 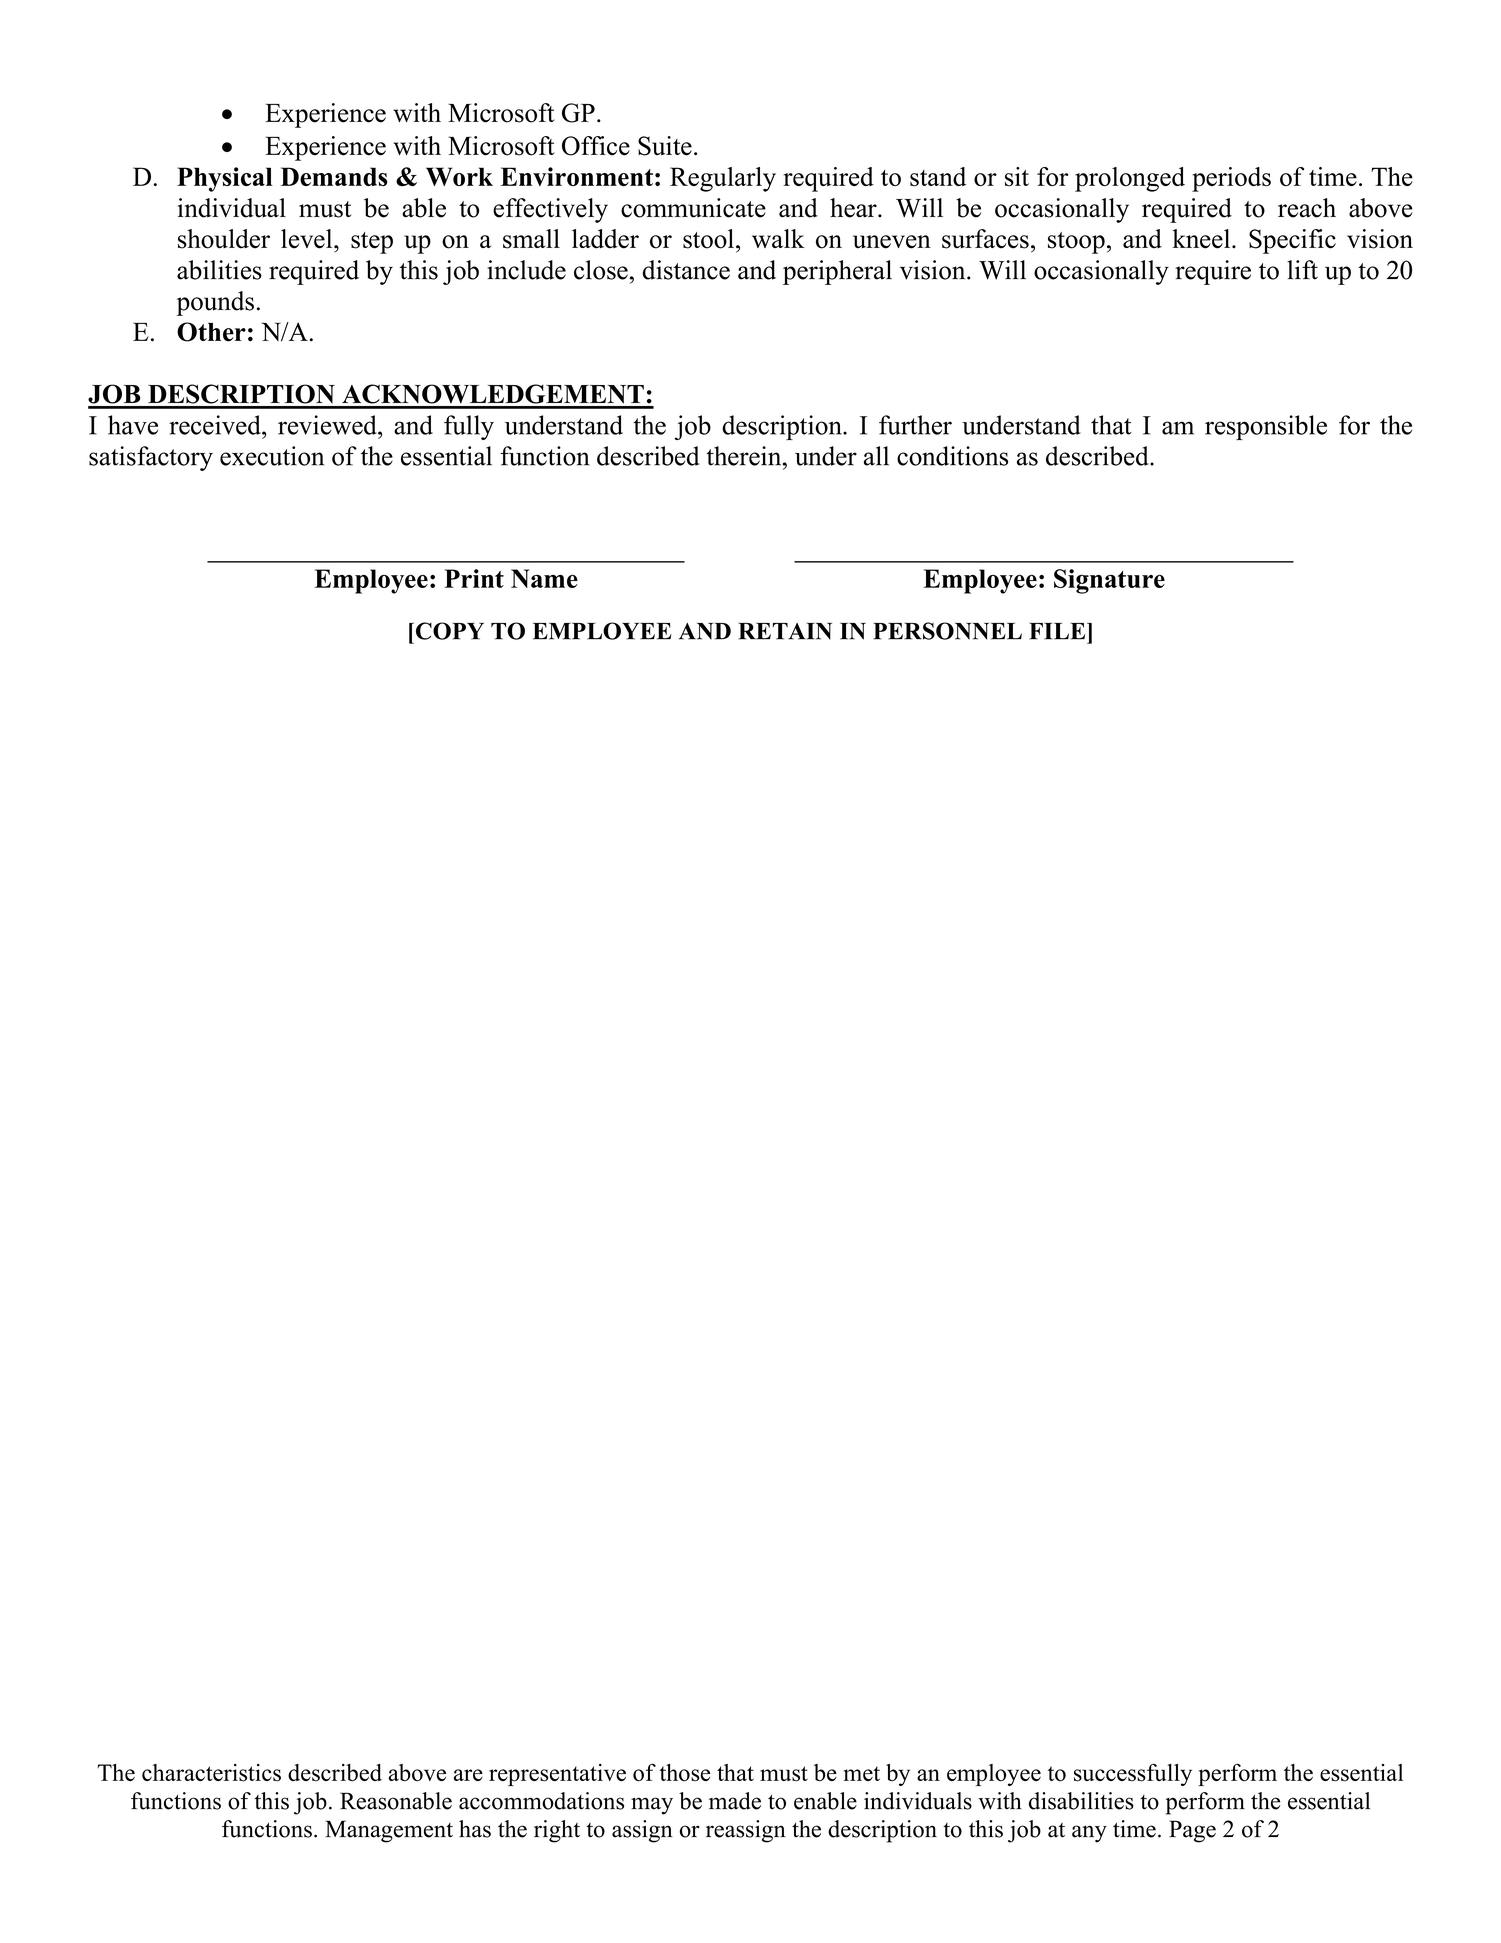 I want to click on those, so click(x=684, y=1773).
